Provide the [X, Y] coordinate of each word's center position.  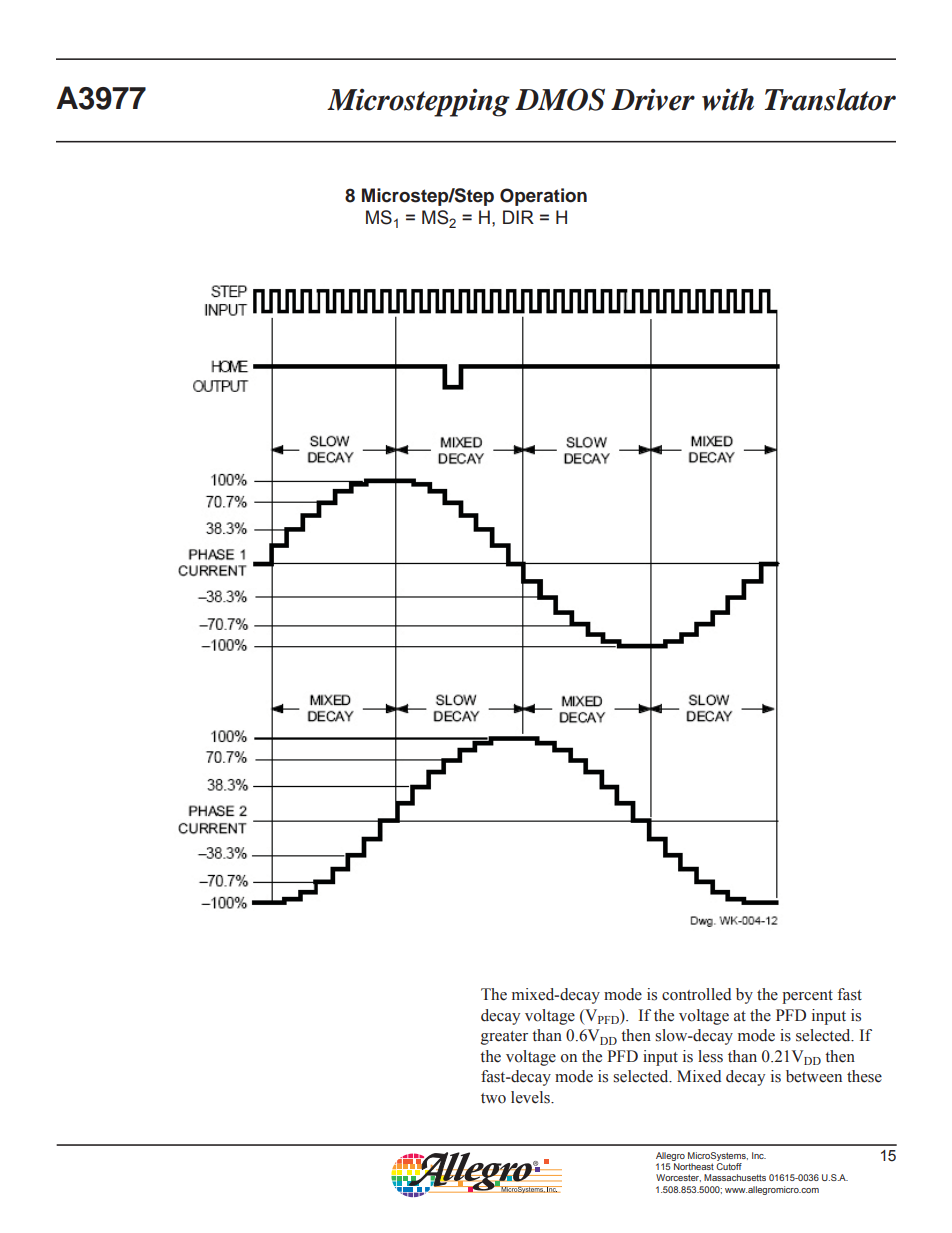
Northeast [694, 1166]
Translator [830, 99]
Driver [653, 100]
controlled [696, 994]
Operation [543, 197]
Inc [759, 1155]
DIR [518, 217]
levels [531, 1097]
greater [504, 1038]
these [864, 1076]
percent [807, 997]
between [814, 1076]
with [728, 99]
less [710, 1056]
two [493, 1098]
